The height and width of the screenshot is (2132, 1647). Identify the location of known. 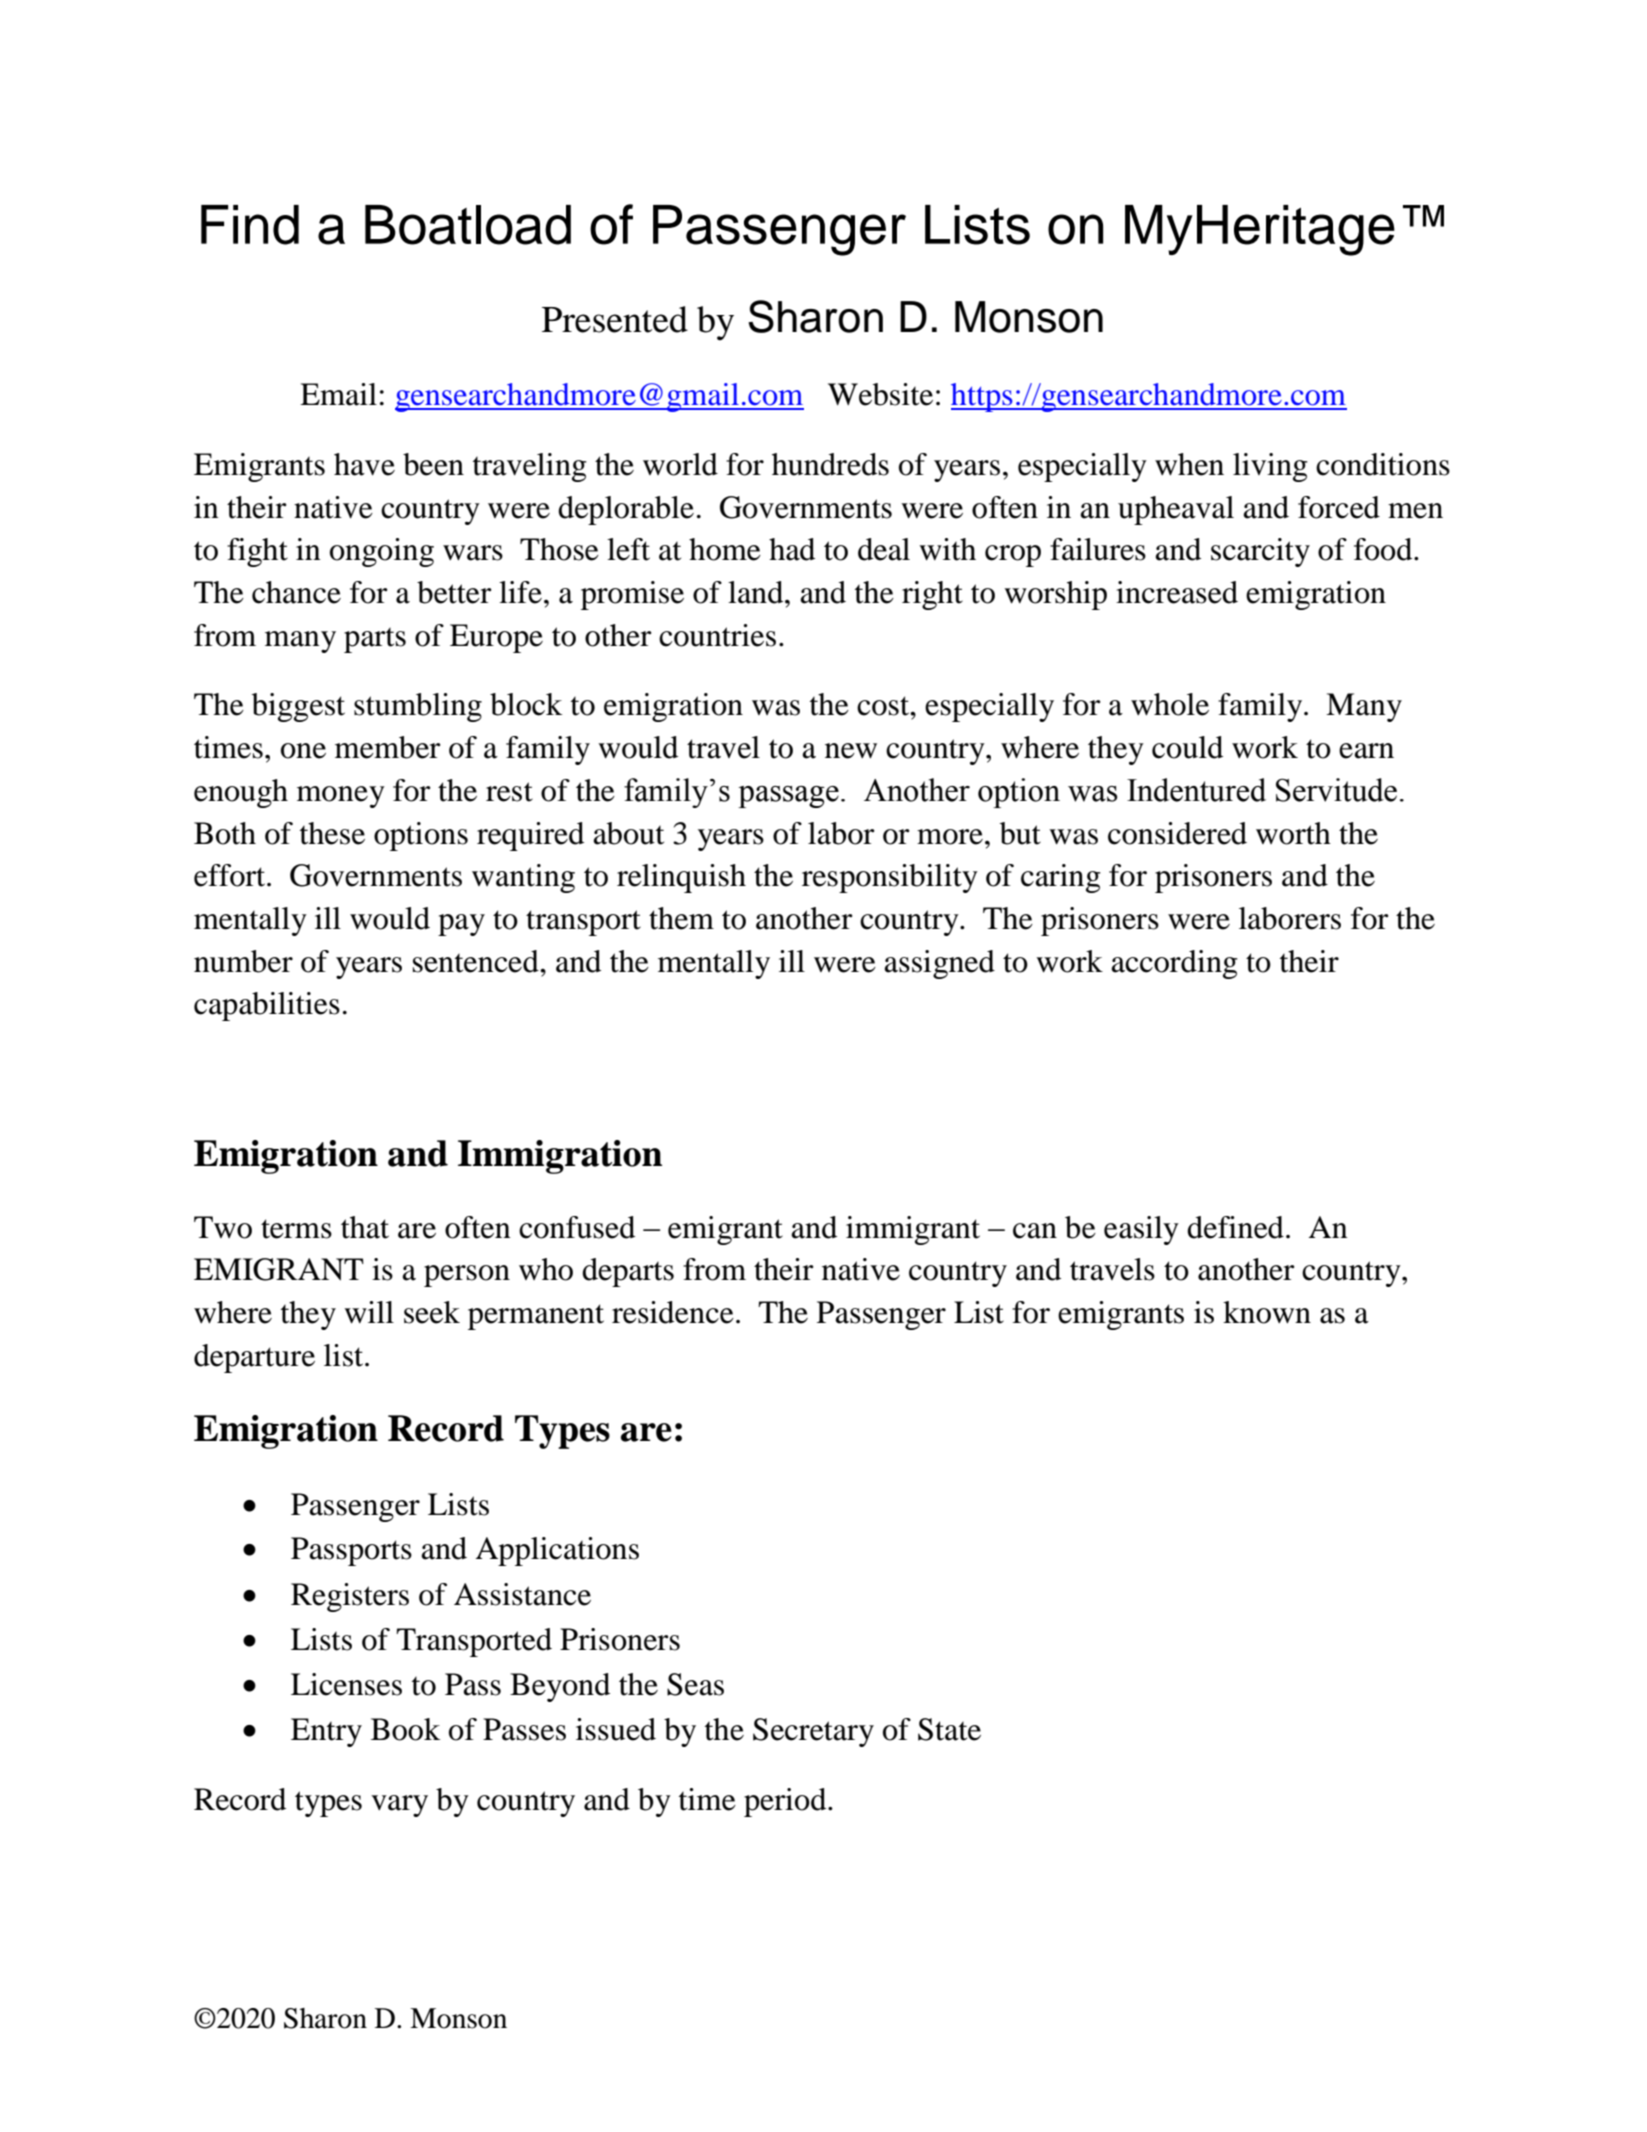
(1267, 1312).
